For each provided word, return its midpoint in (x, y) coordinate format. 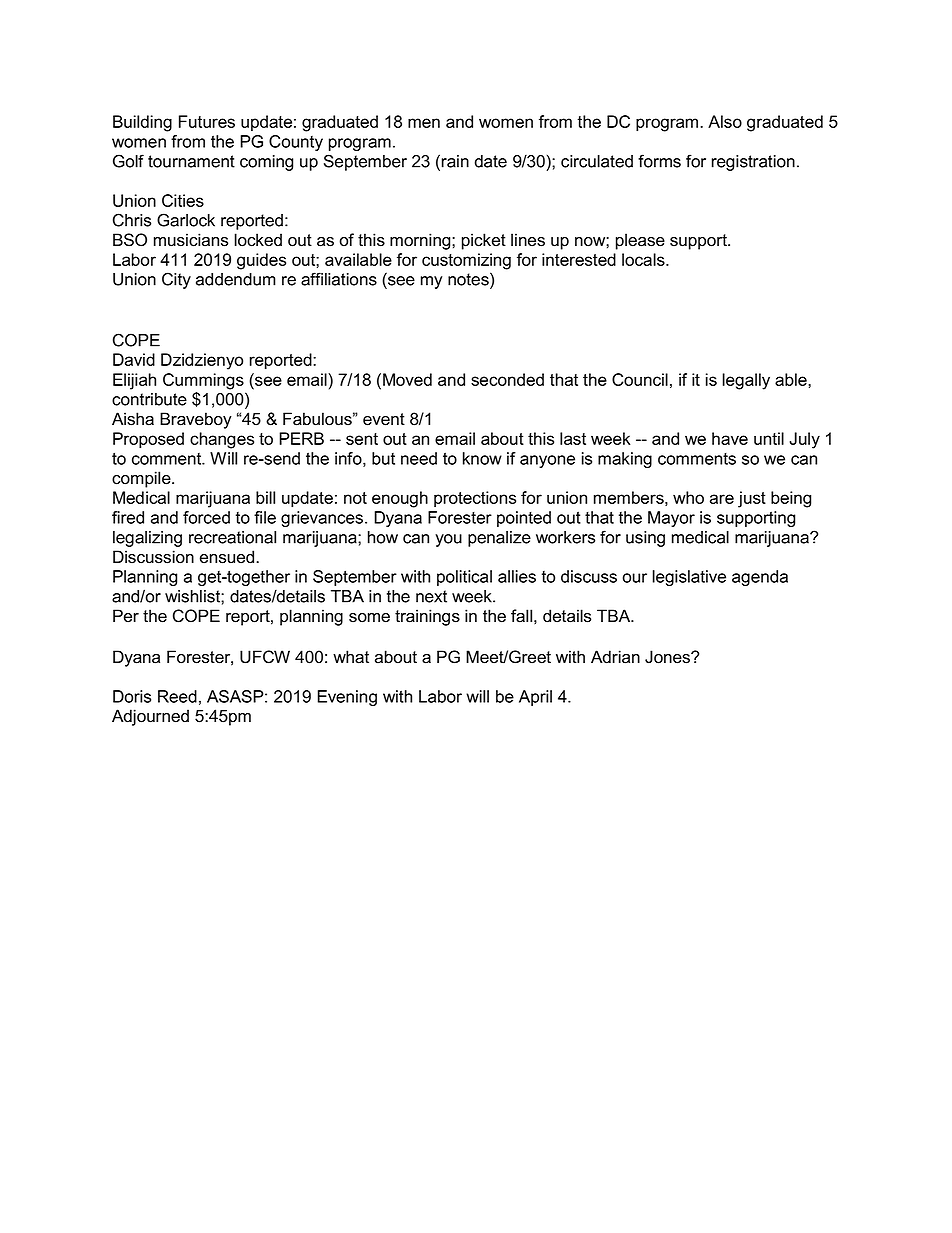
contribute (149, 399)
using (645, 539)
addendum (236, 279)
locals (644, 259)
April (535, 698)
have (730, 438)
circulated (597, 161)
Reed (177, 696)
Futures (207, 121)
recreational (232, 537)
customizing (466, 261)
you (448, 540)
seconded (507, 379)
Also (725, 121)
